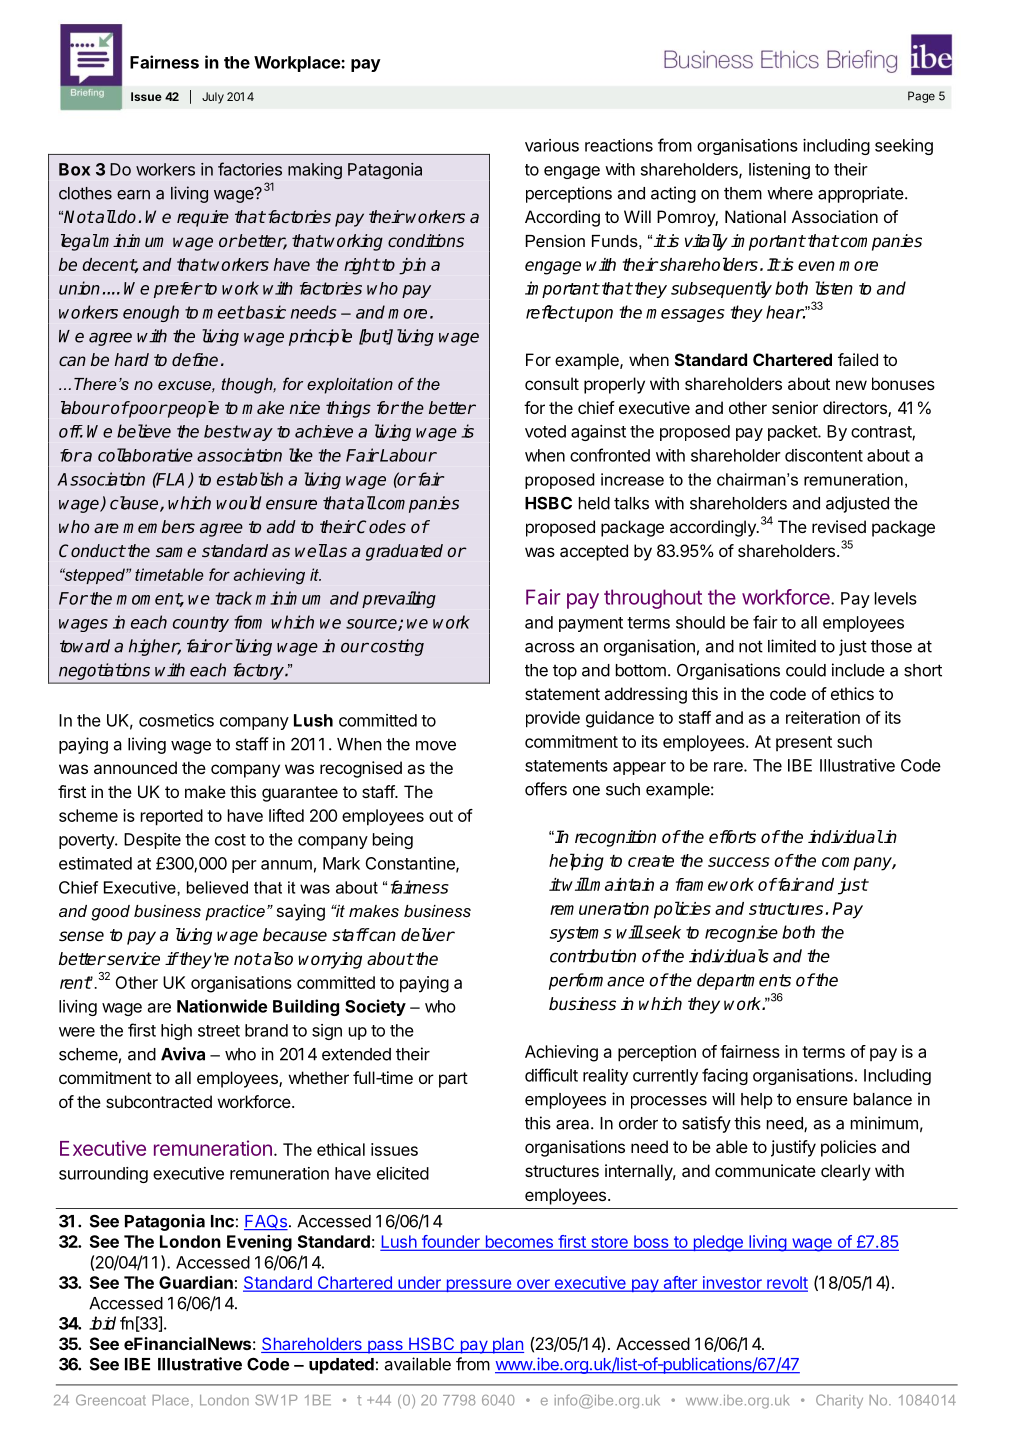  Describe the element at coordinates (804, 743) in the document. I see `present` at that location.
